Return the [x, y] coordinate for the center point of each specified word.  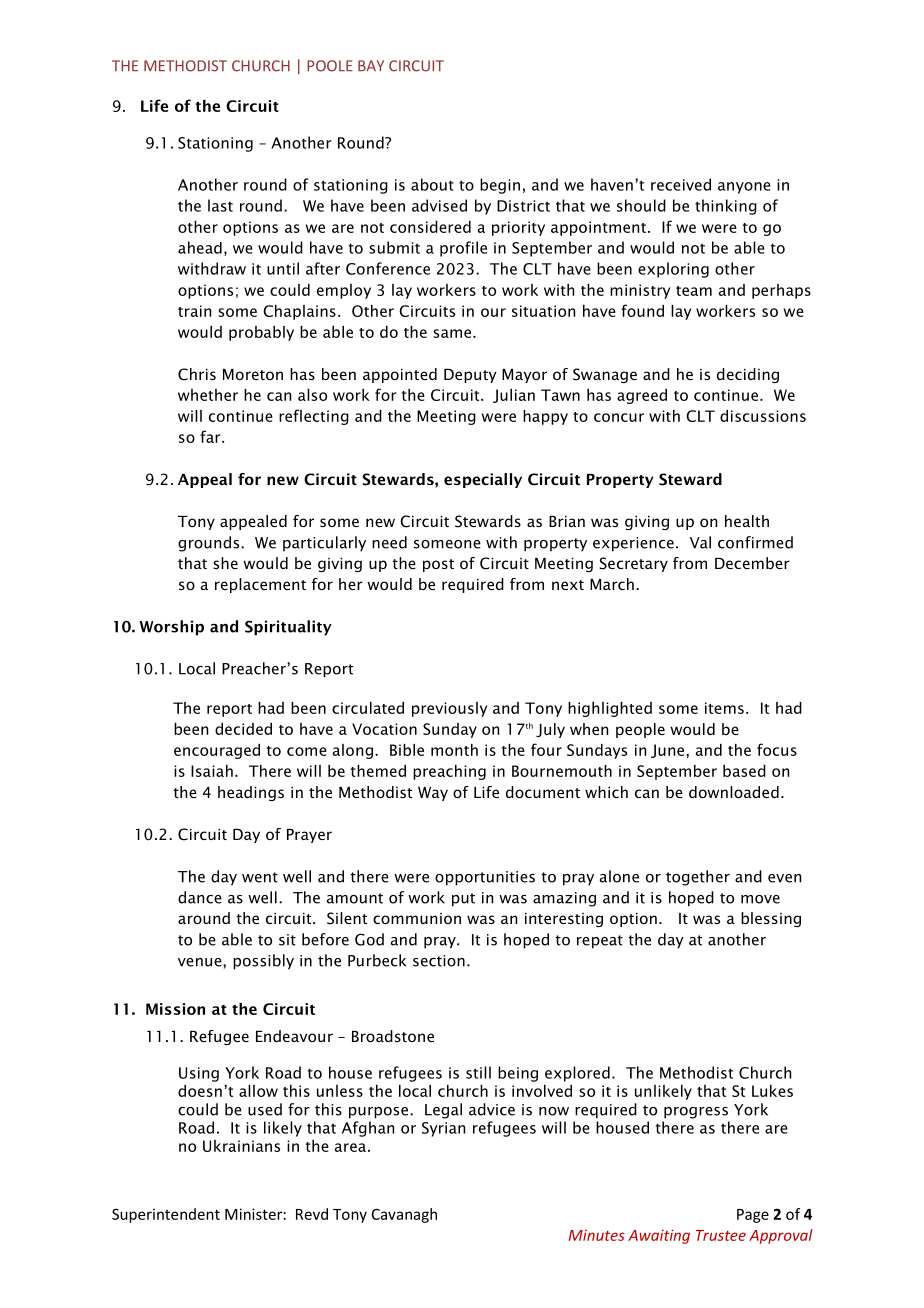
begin [500, 186]
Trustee [721, 1235]
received [681, 184]
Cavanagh [404, 1215]
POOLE [330, 66]
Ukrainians [241, 1146]
